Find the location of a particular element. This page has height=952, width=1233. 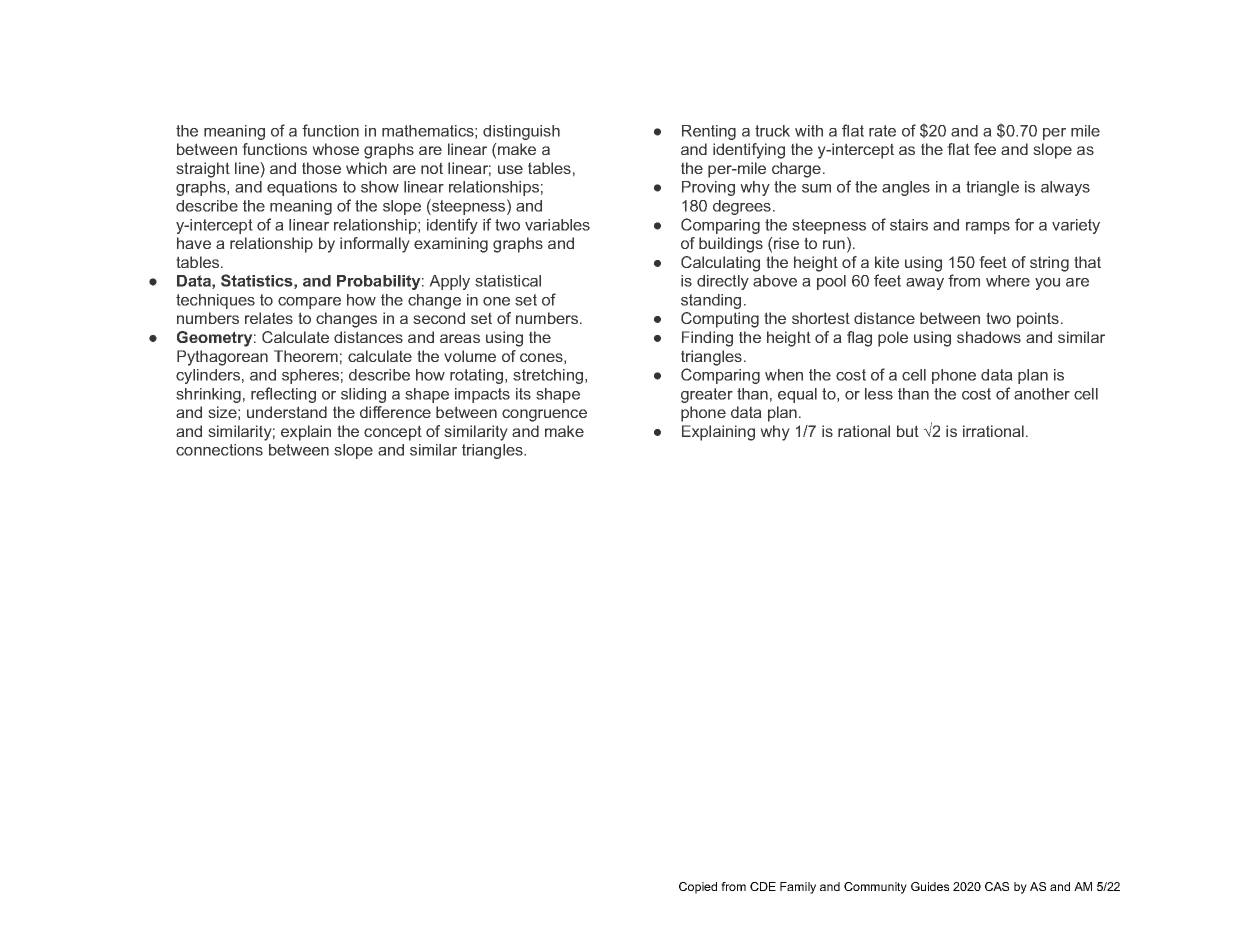

rate is located at coordinates (882, 131).
